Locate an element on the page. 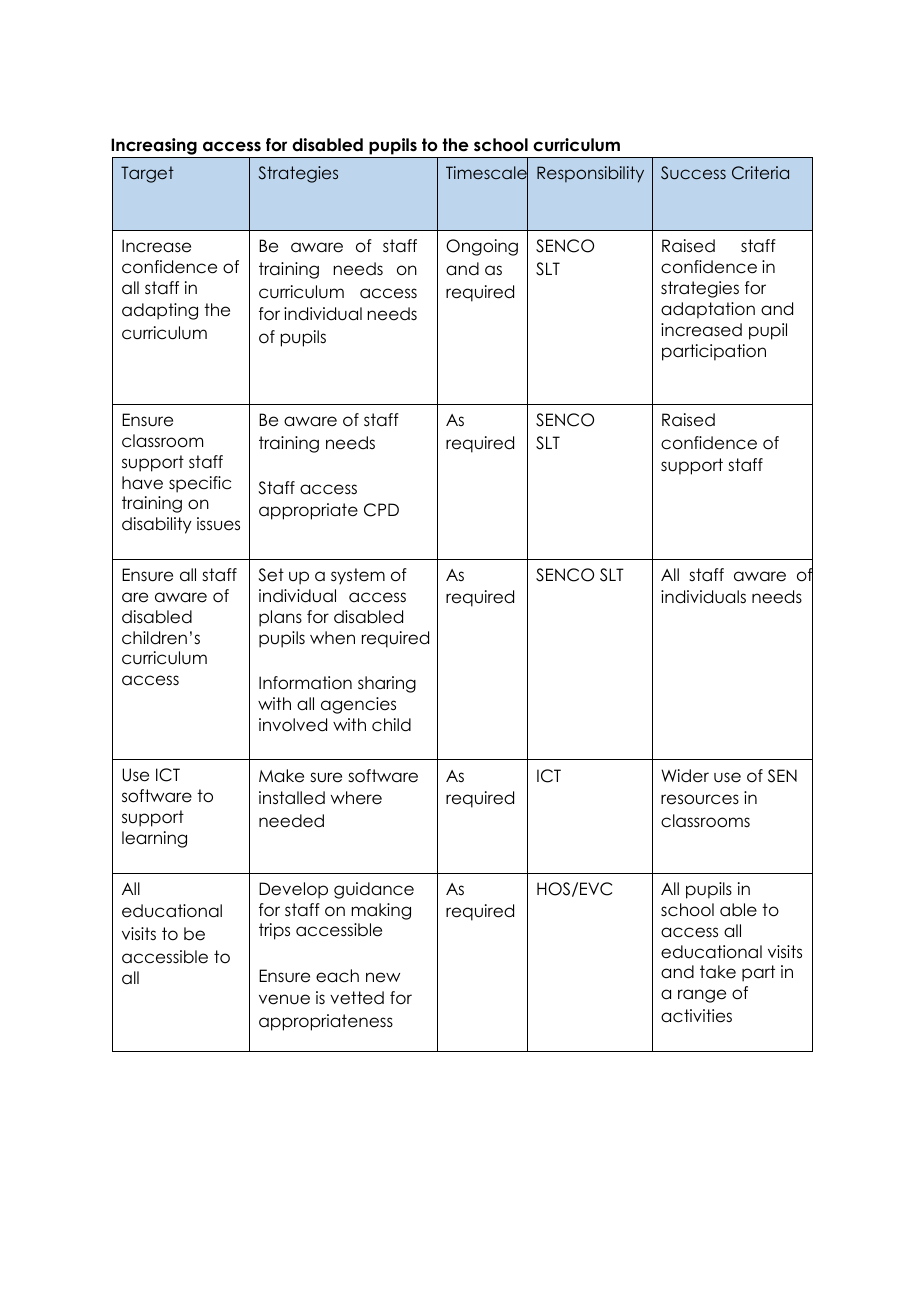 The height and width of the image is (1308, 924). new is located at coordinates (383, 977).
